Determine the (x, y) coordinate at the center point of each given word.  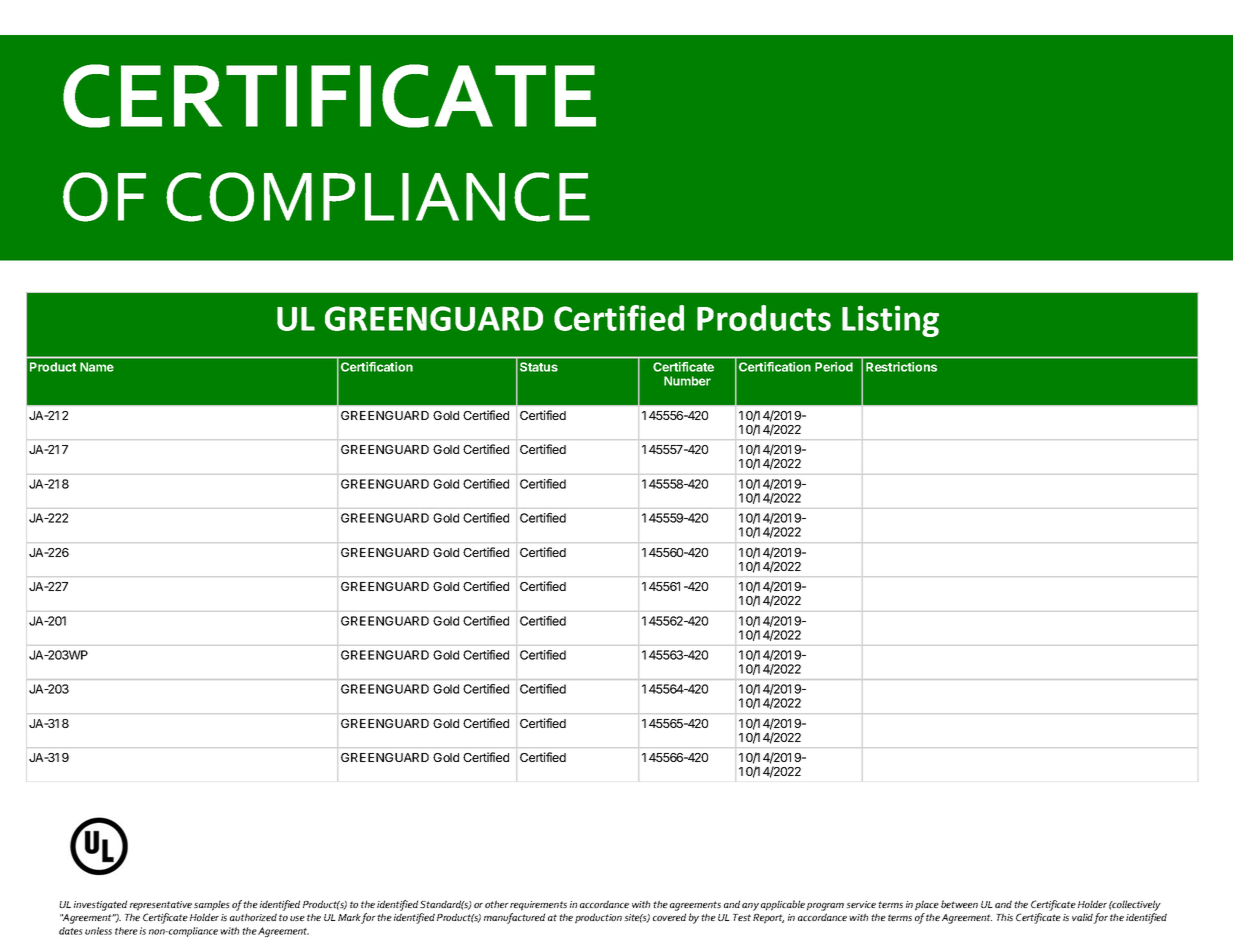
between (959, 904)
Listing (890, 321)
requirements (538, 906)
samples (212, 905)
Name (97, 367)
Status (539, 367)
